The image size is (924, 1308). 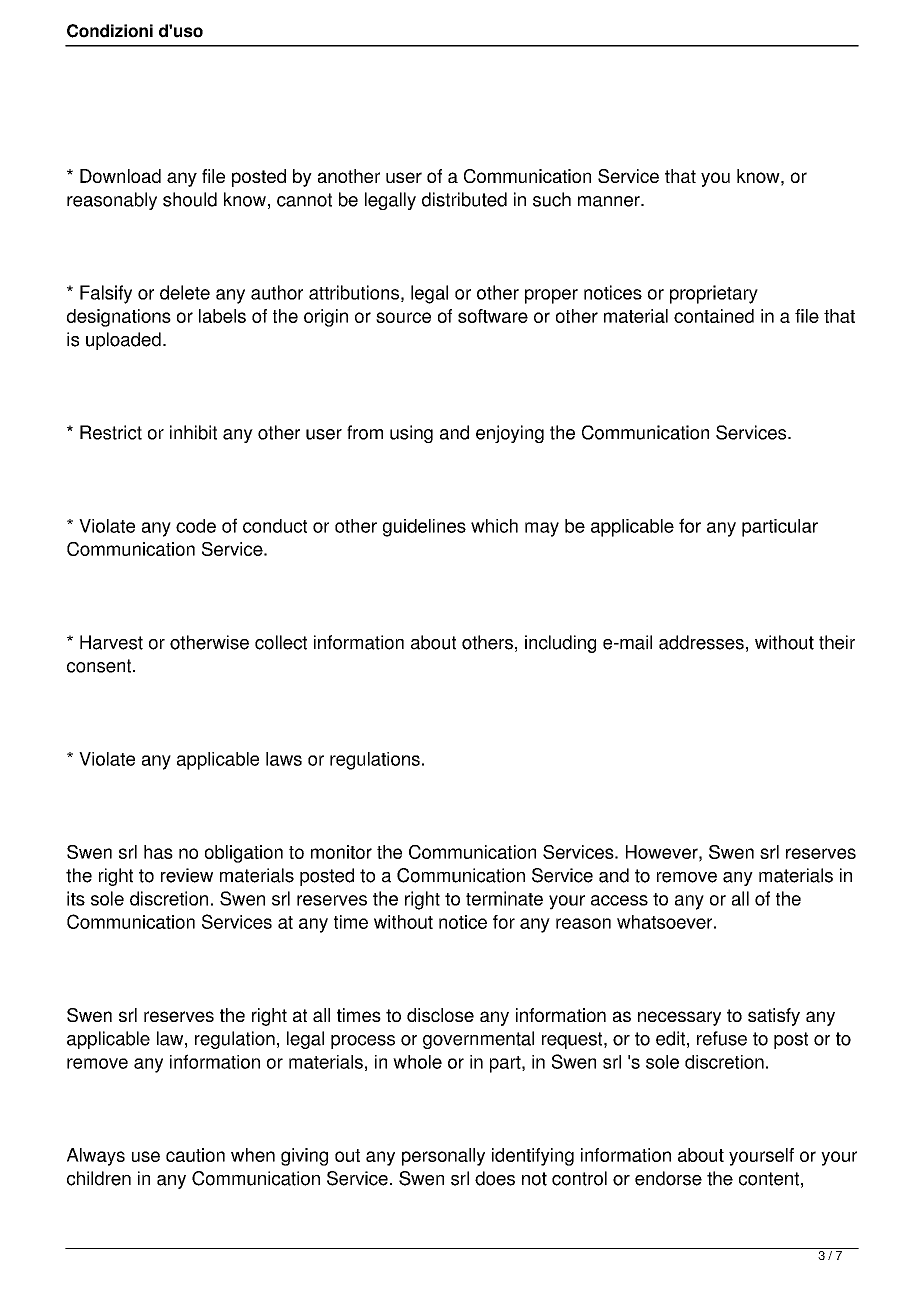 I want to click on access, so click(x=619, y=900).
